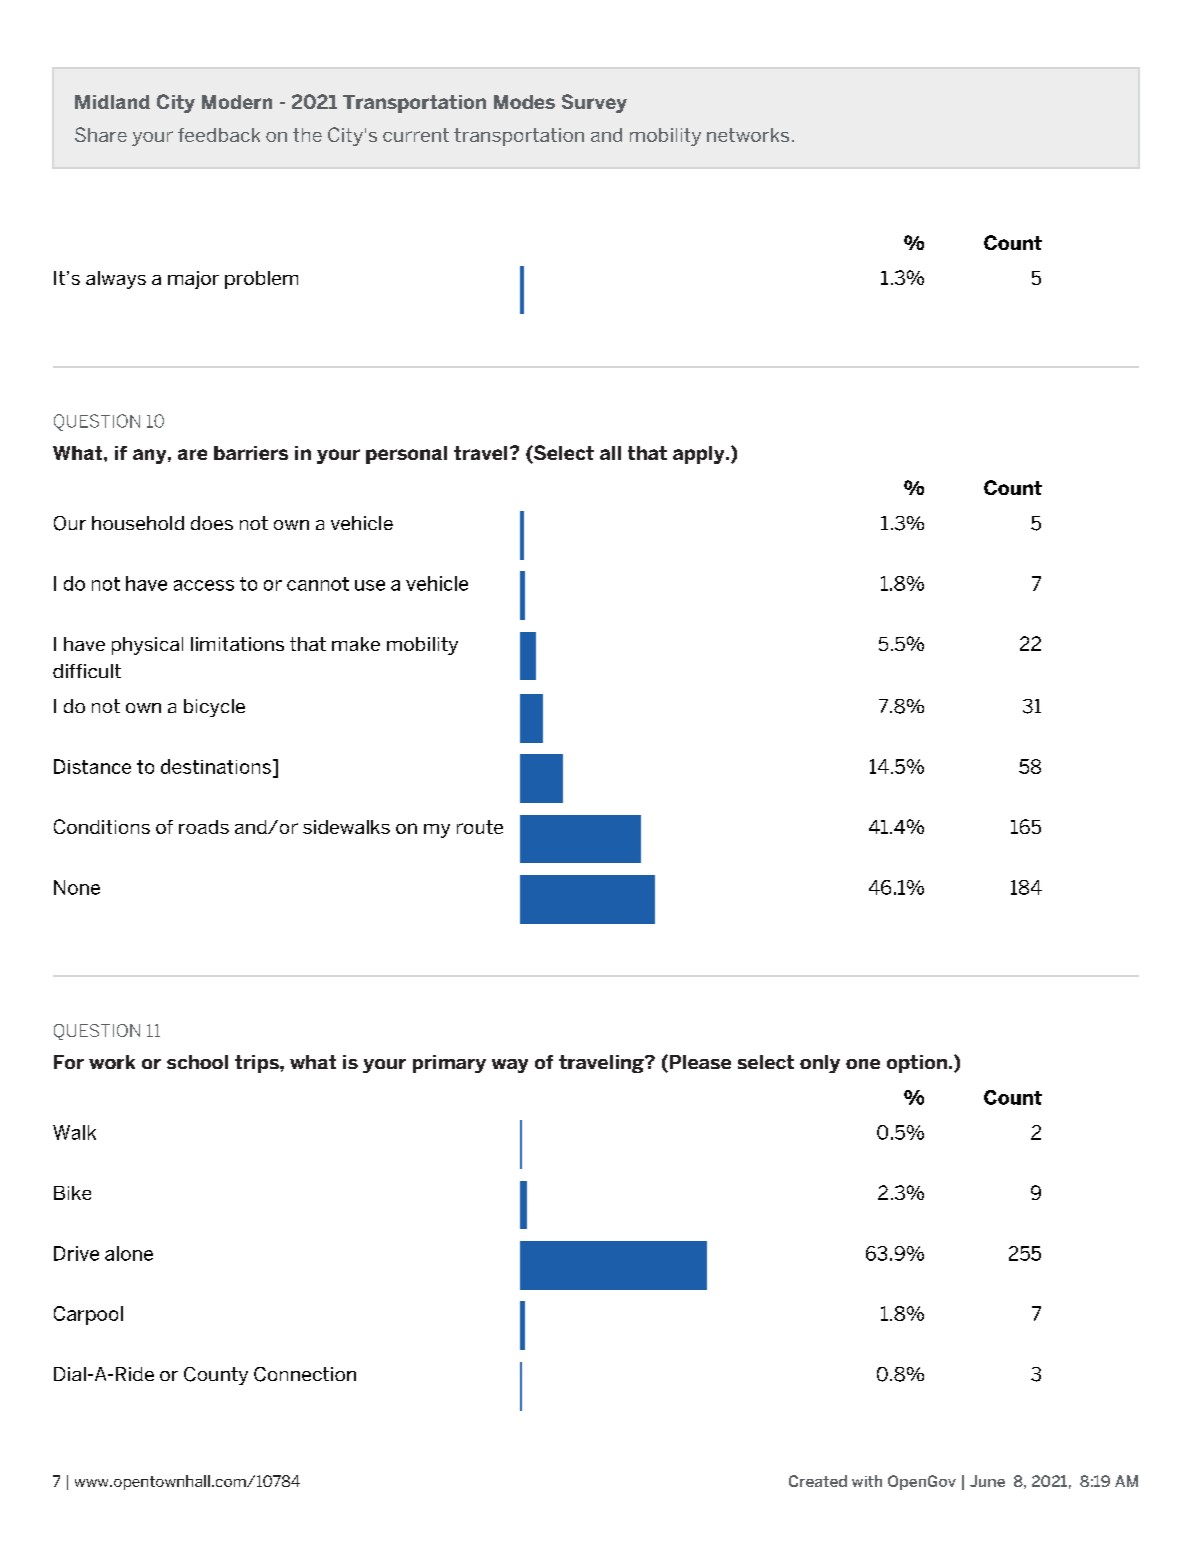 The height and width of the image is (1543, 1192). I want to click on only, so click(820, 1064).
